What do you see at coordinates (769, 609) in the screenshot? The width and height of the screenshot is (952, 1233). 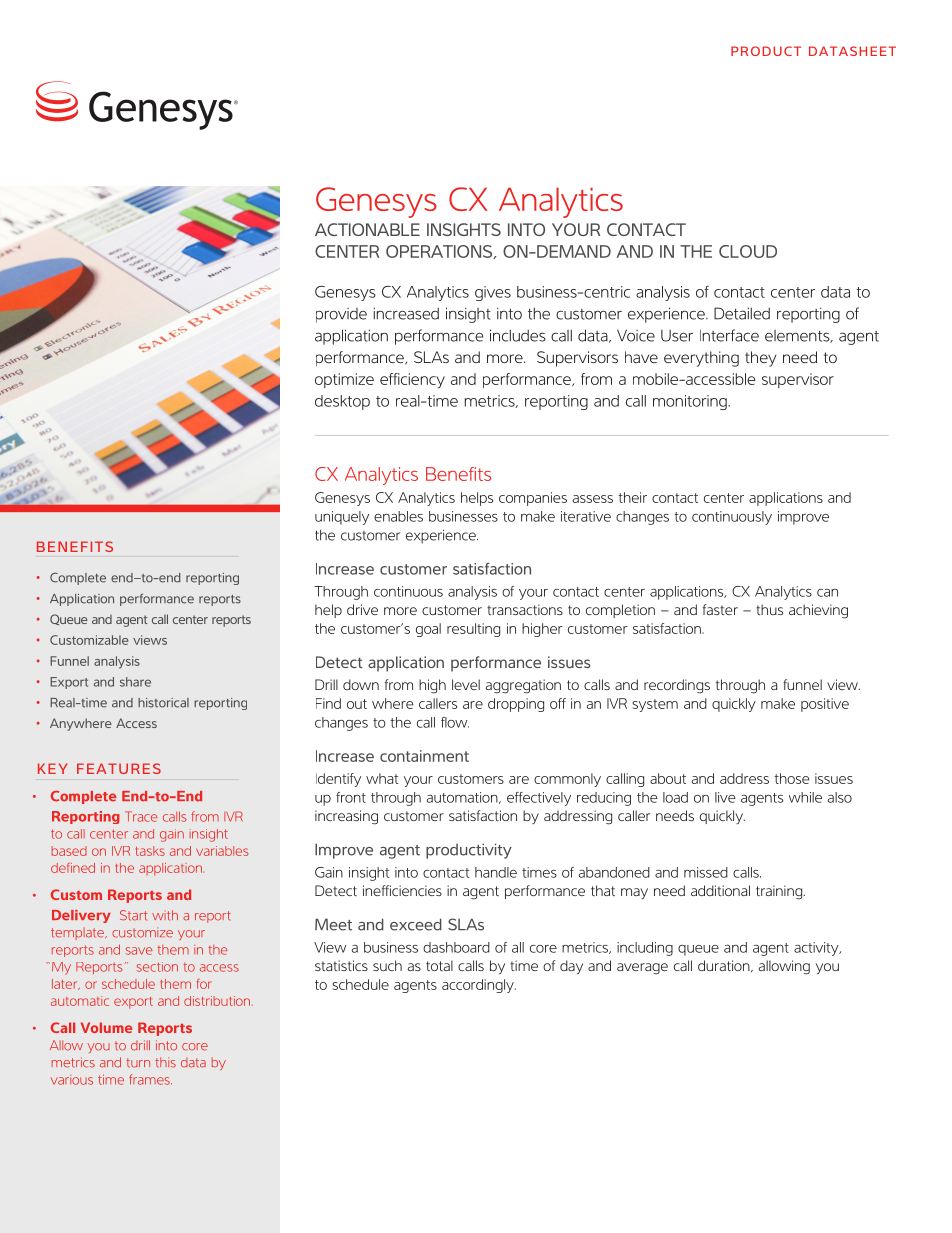 I see `thus` at bounding box center [769, 609].
